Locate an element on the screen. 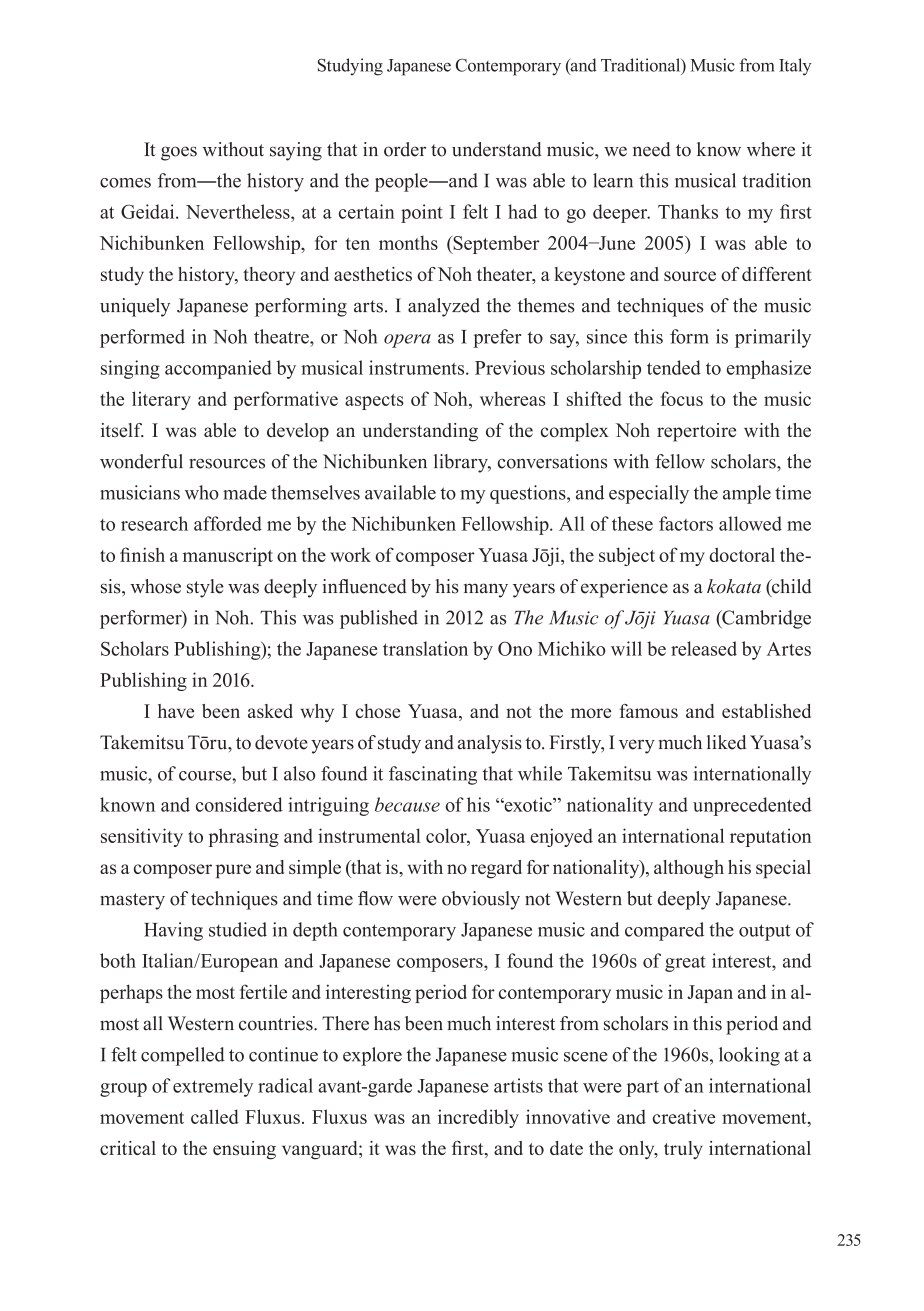 This screenshot has width=924, height=1311. order is located at coordinates (405, 149).
